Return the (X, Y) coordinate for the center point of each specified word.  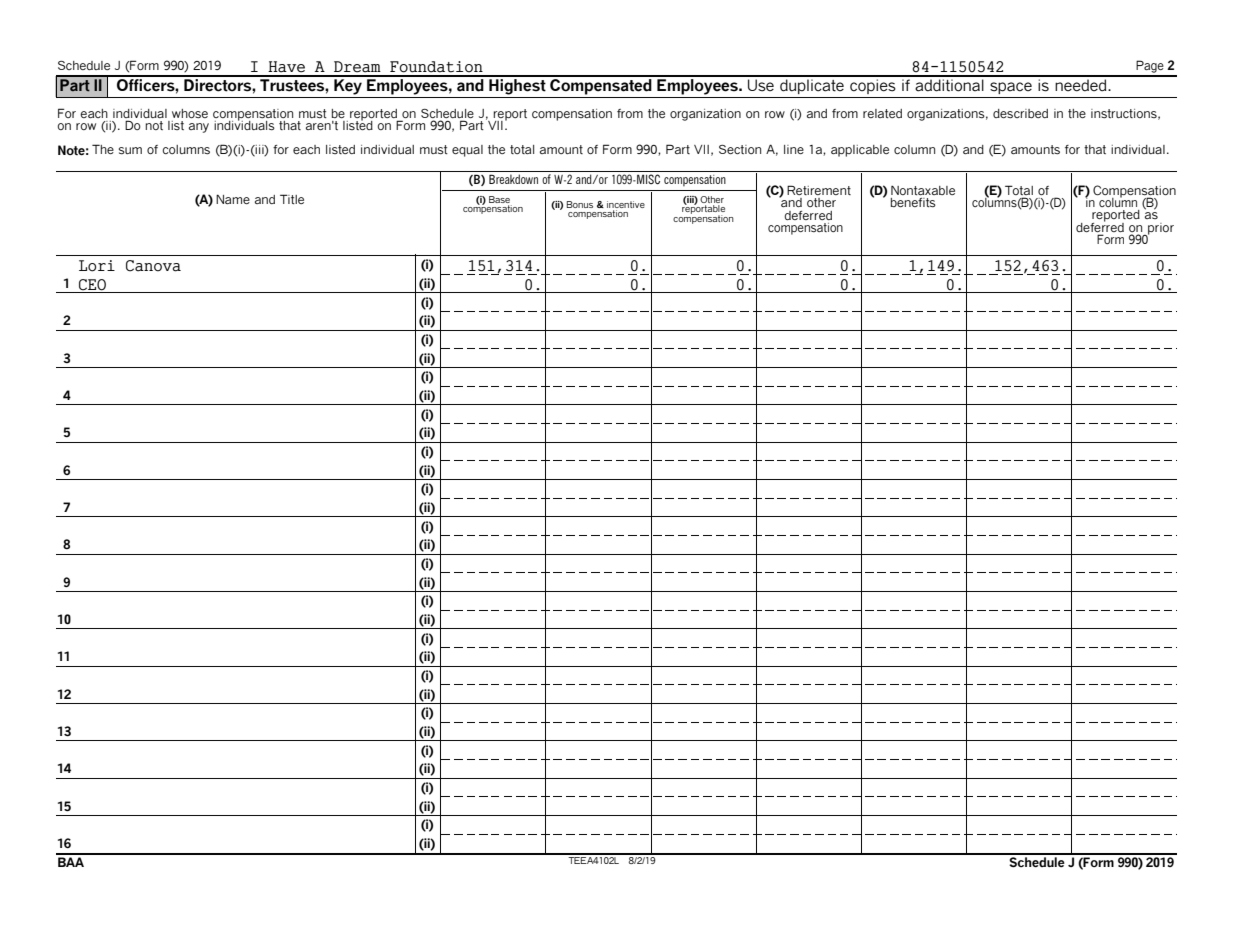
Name (233, 199)
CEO (92, 285)
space (1011, 88)
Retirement (819, 190)
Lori (97, 266)
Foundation (436, 67)
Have (286, 67)
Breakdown (513, 179)
